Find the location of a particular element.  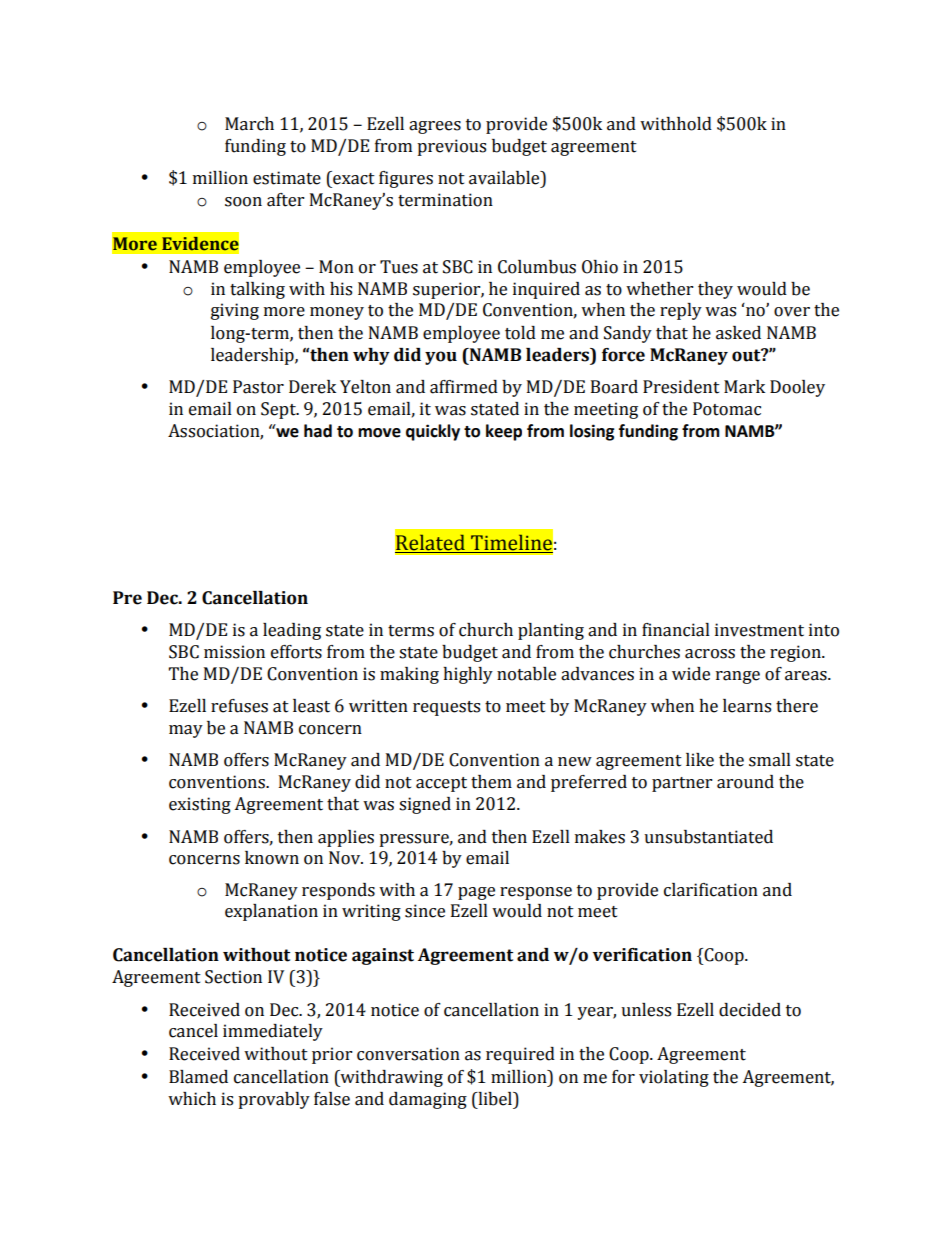

explanation is located at coordinates (271, 912).
